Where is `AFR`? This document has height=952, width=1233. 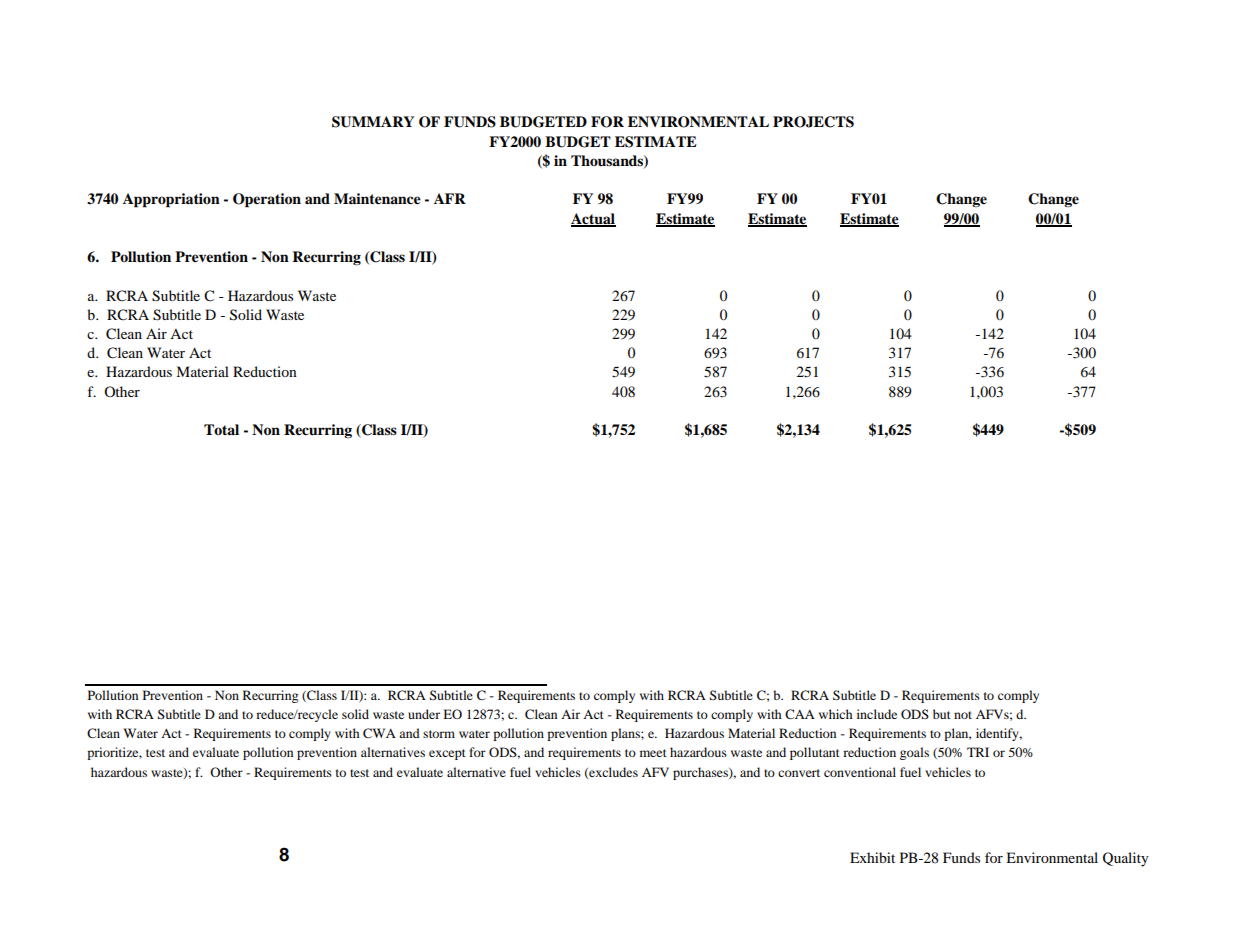
AFR is located at coordinates (450, 198).
